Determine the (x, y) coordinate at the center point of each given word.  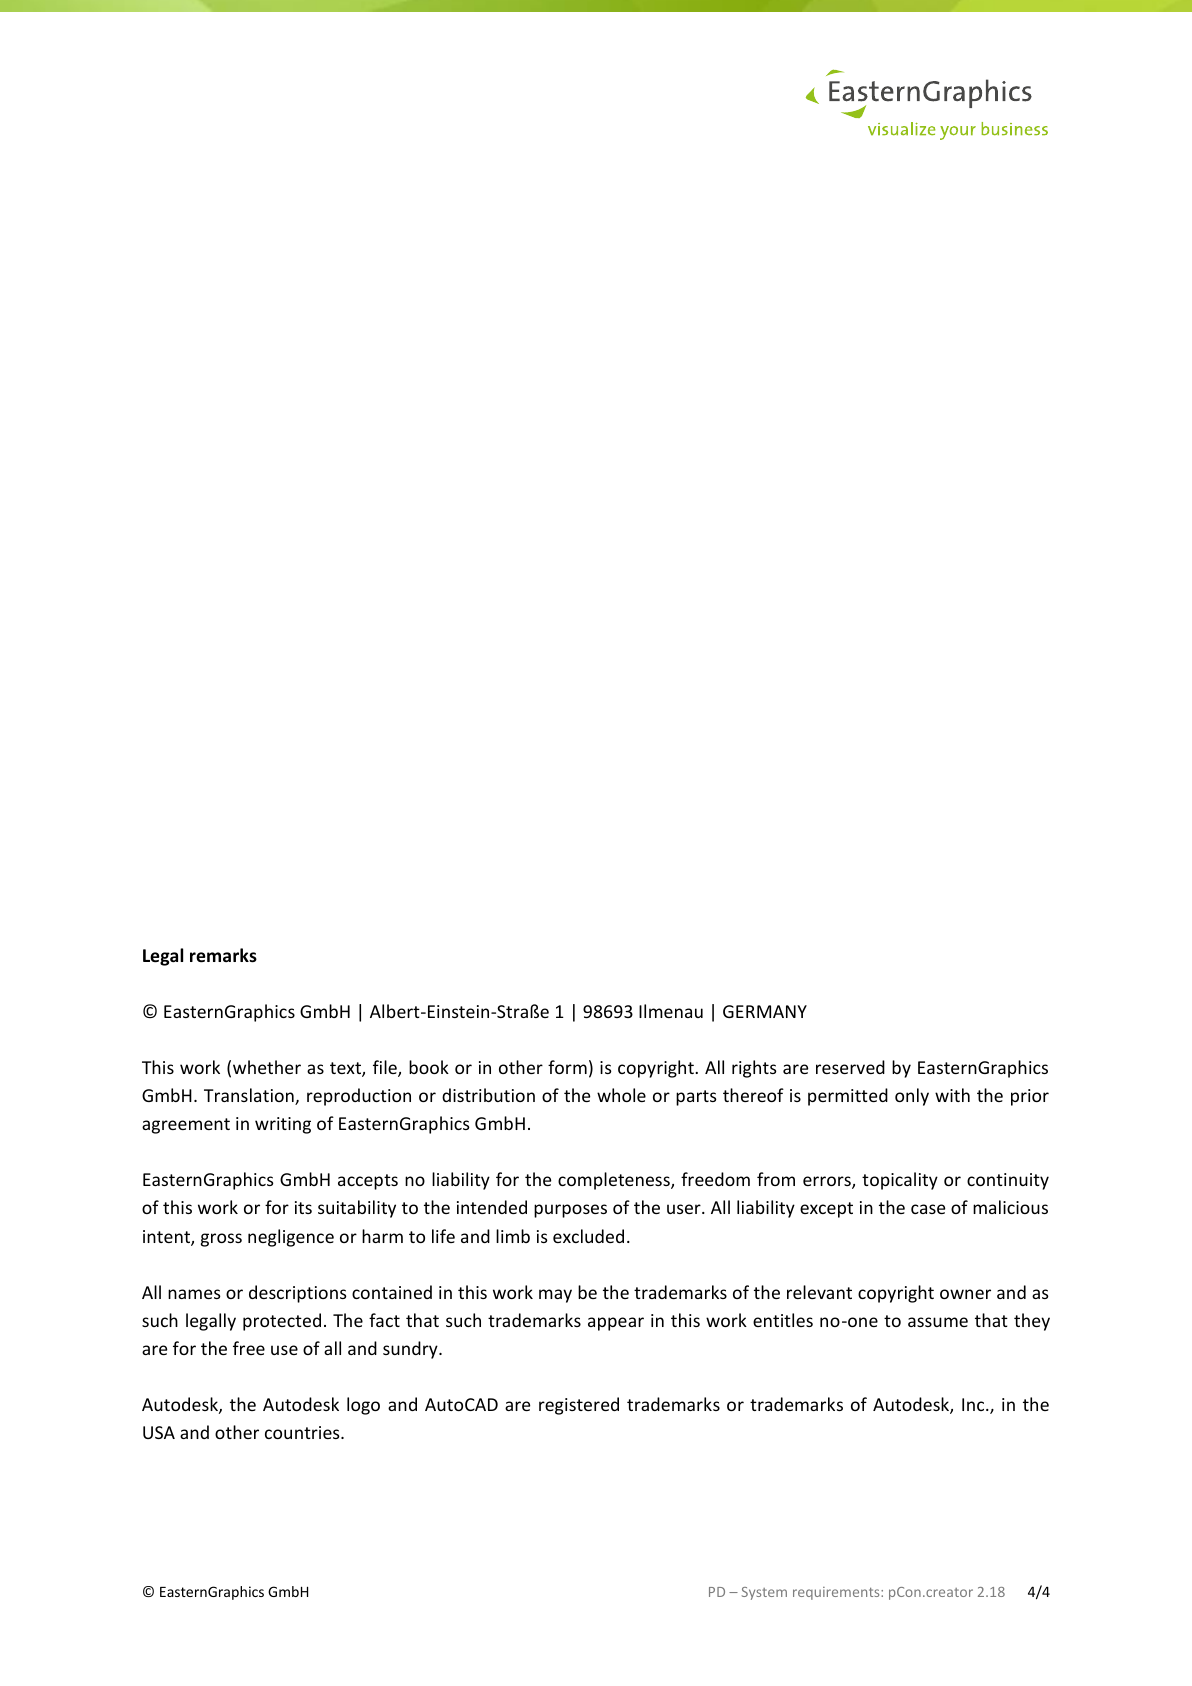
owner (965, 1294)
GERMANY (765, 1011)
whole (621, 1095)
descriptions (298, 1294)
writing (283, 1125)
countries (303, 1432)
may (555, 1296)
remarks (223, 955)
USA (159, 1432)
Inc (974, 1404)
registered (579, 1406)
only (912, 1097)
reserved (850, 1067)
